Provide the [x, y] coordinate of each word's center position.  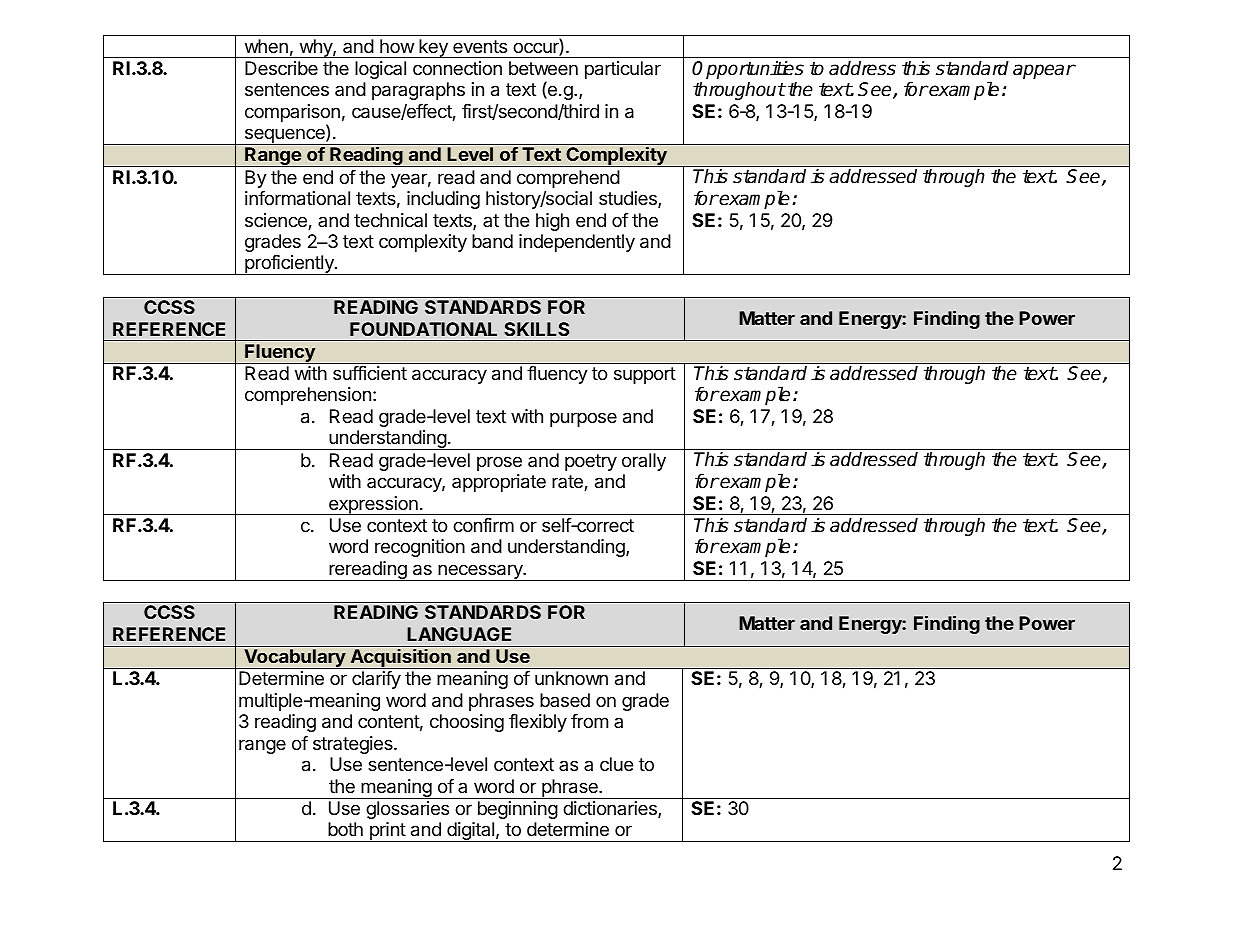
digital [470, 832]
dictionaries [611, 809]
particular [623, 70]
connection [457, 68]
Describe [281, 68]
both [345, 829]
